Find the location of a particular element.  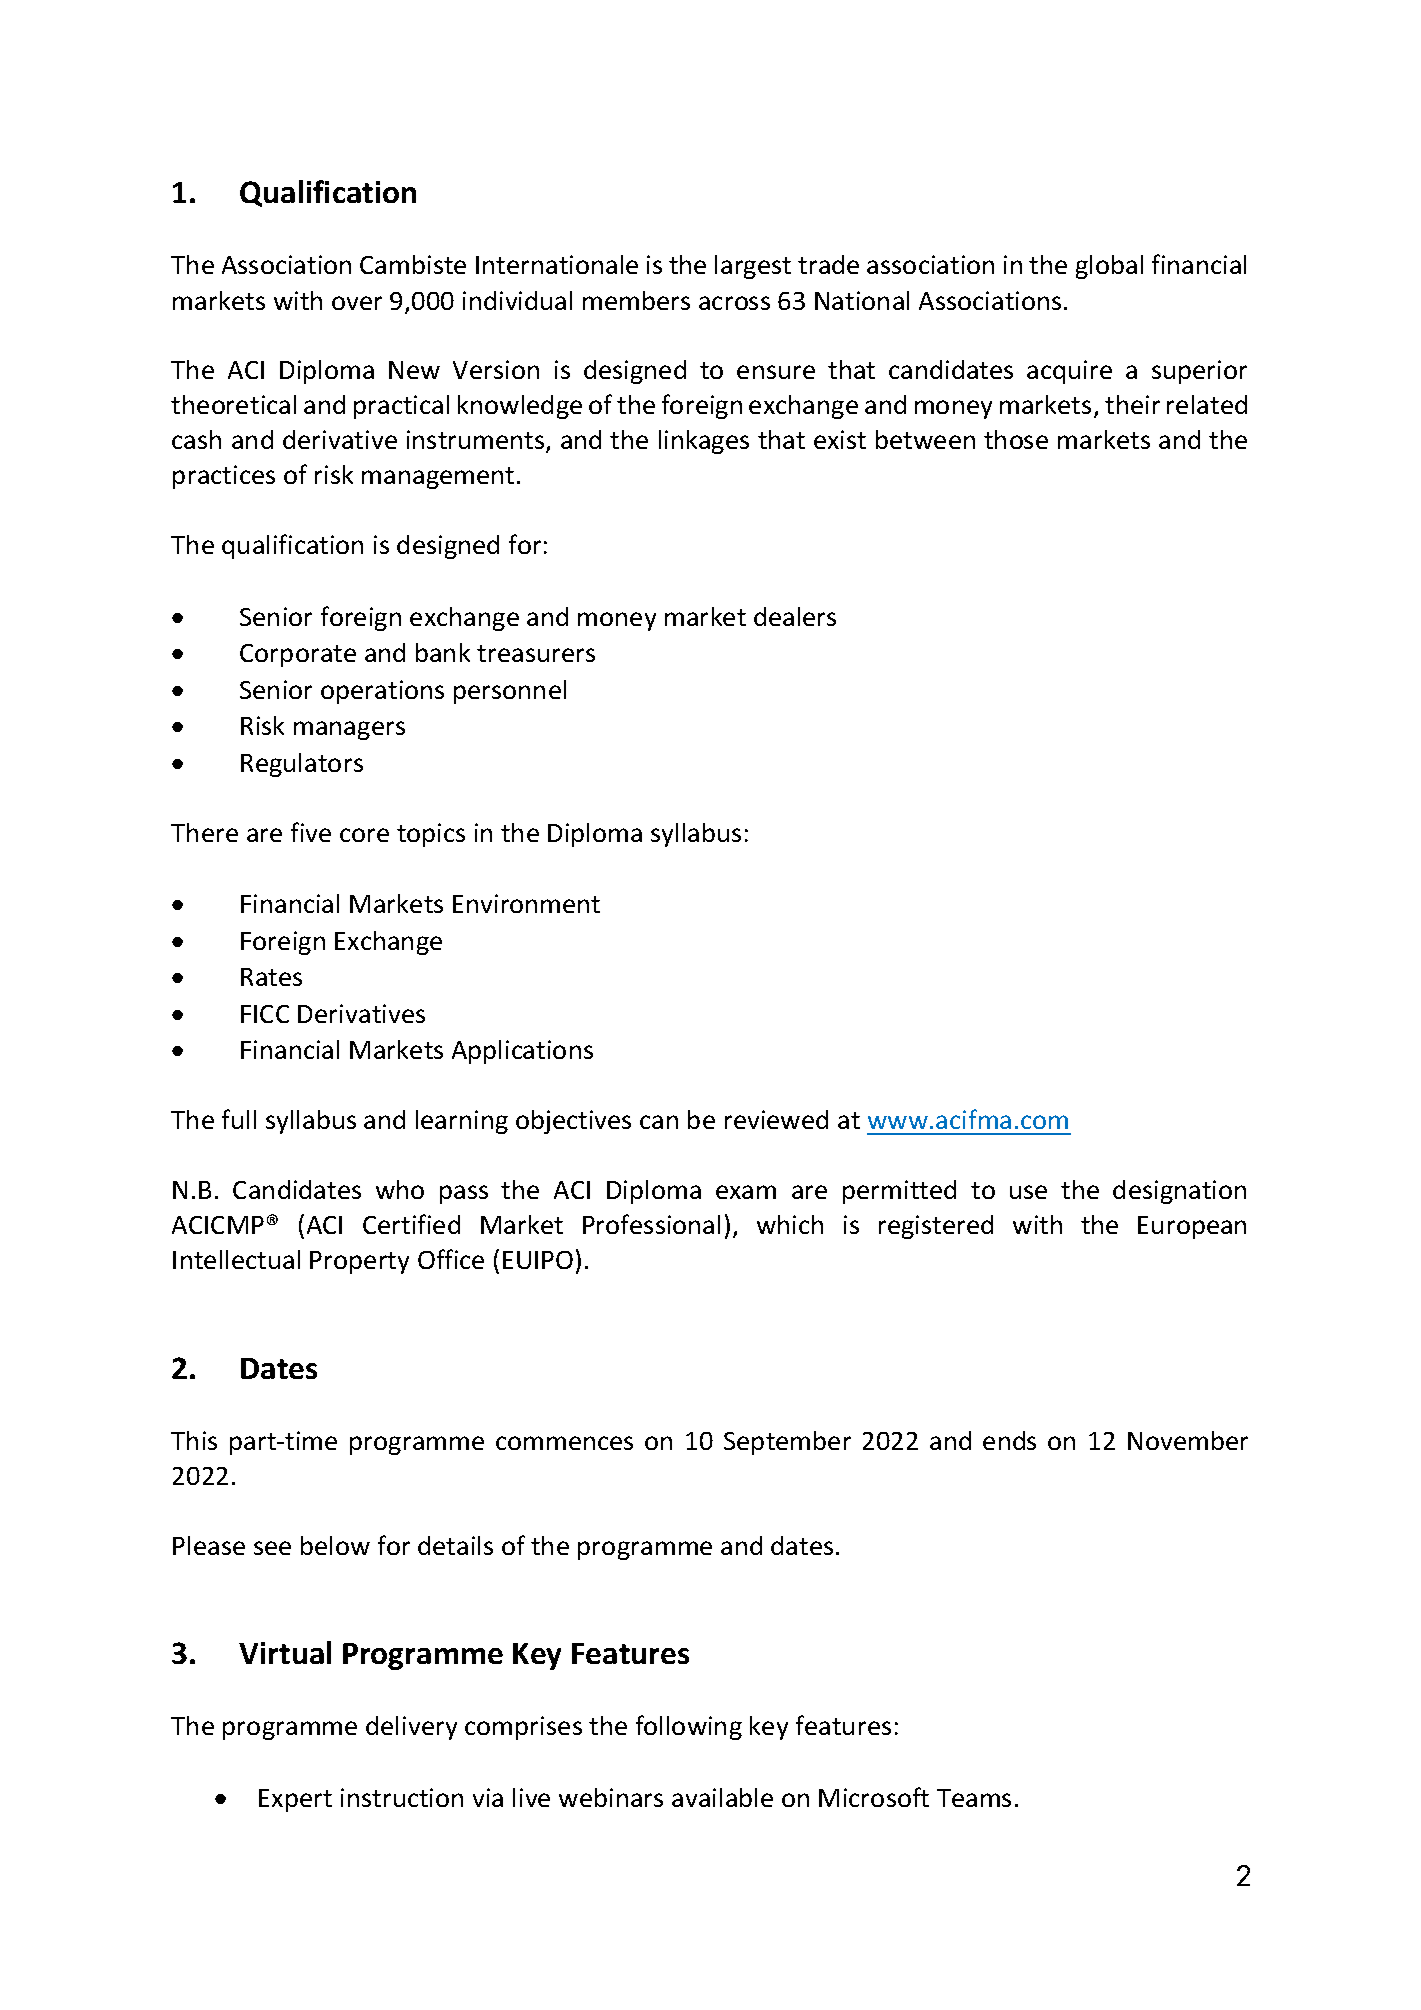

over is located at coordinates (357, 303).
